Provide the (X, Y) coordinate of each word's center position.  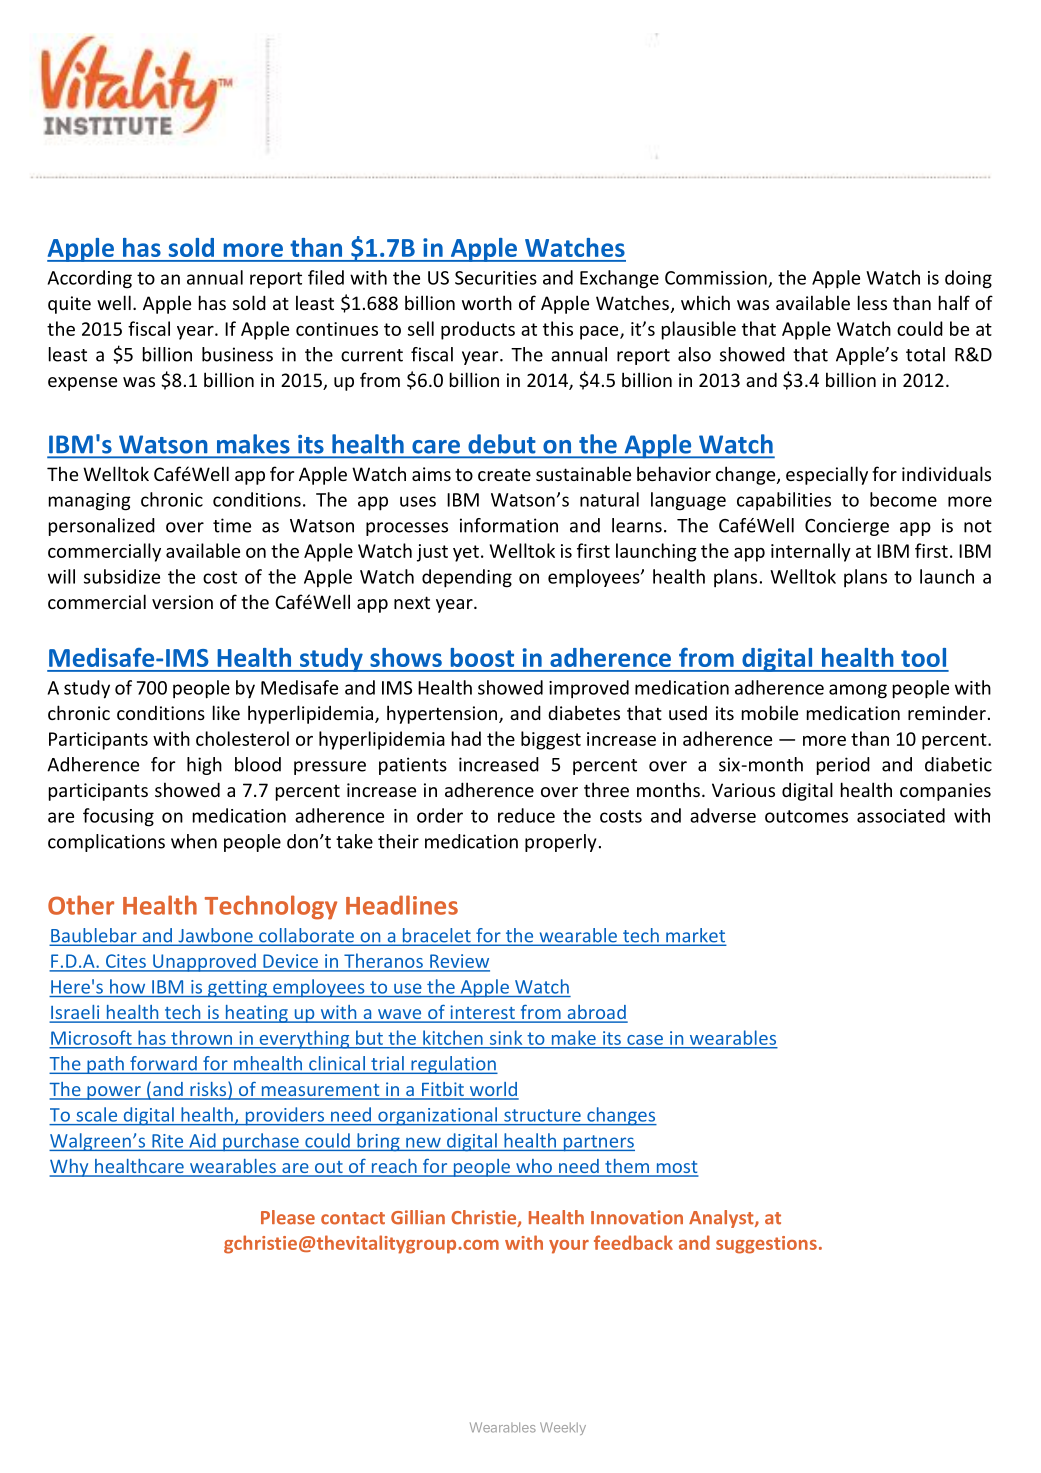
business (237, 354)
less (872, 302)
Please (288, 1217)
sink (506, 1038)
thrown (201, 1038)
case (645, 1040)
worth (487, 302)
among (858, 691)
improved (589, 689)
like (226, 712)
